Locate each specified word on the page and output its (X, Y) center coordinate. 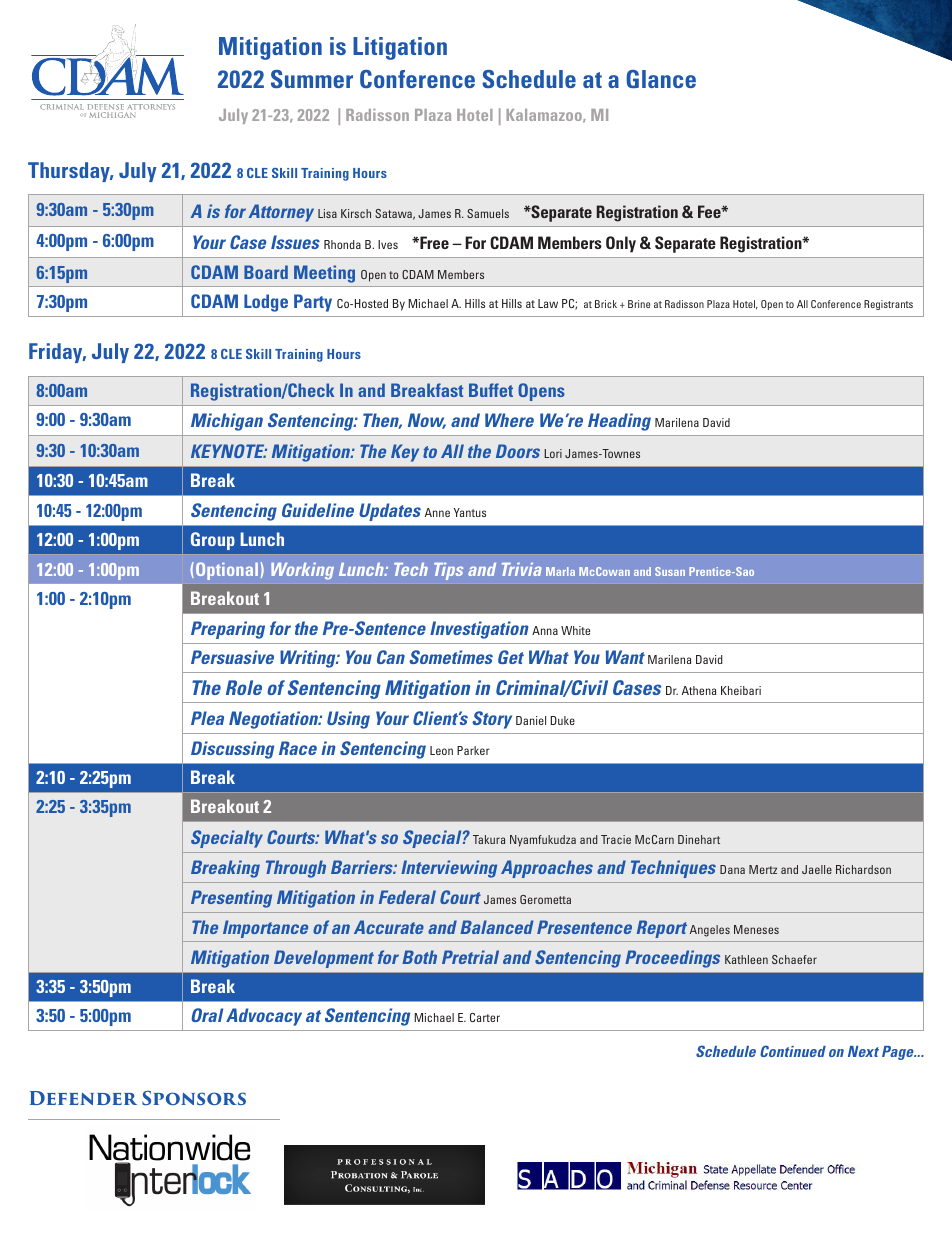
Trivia (522, 569)
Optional (227, 571)
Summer (312, 79)
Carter (485, 1017)
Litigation (400, 48)
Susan (670, 571)
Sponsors (194, 1098)
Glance (661, 79)
